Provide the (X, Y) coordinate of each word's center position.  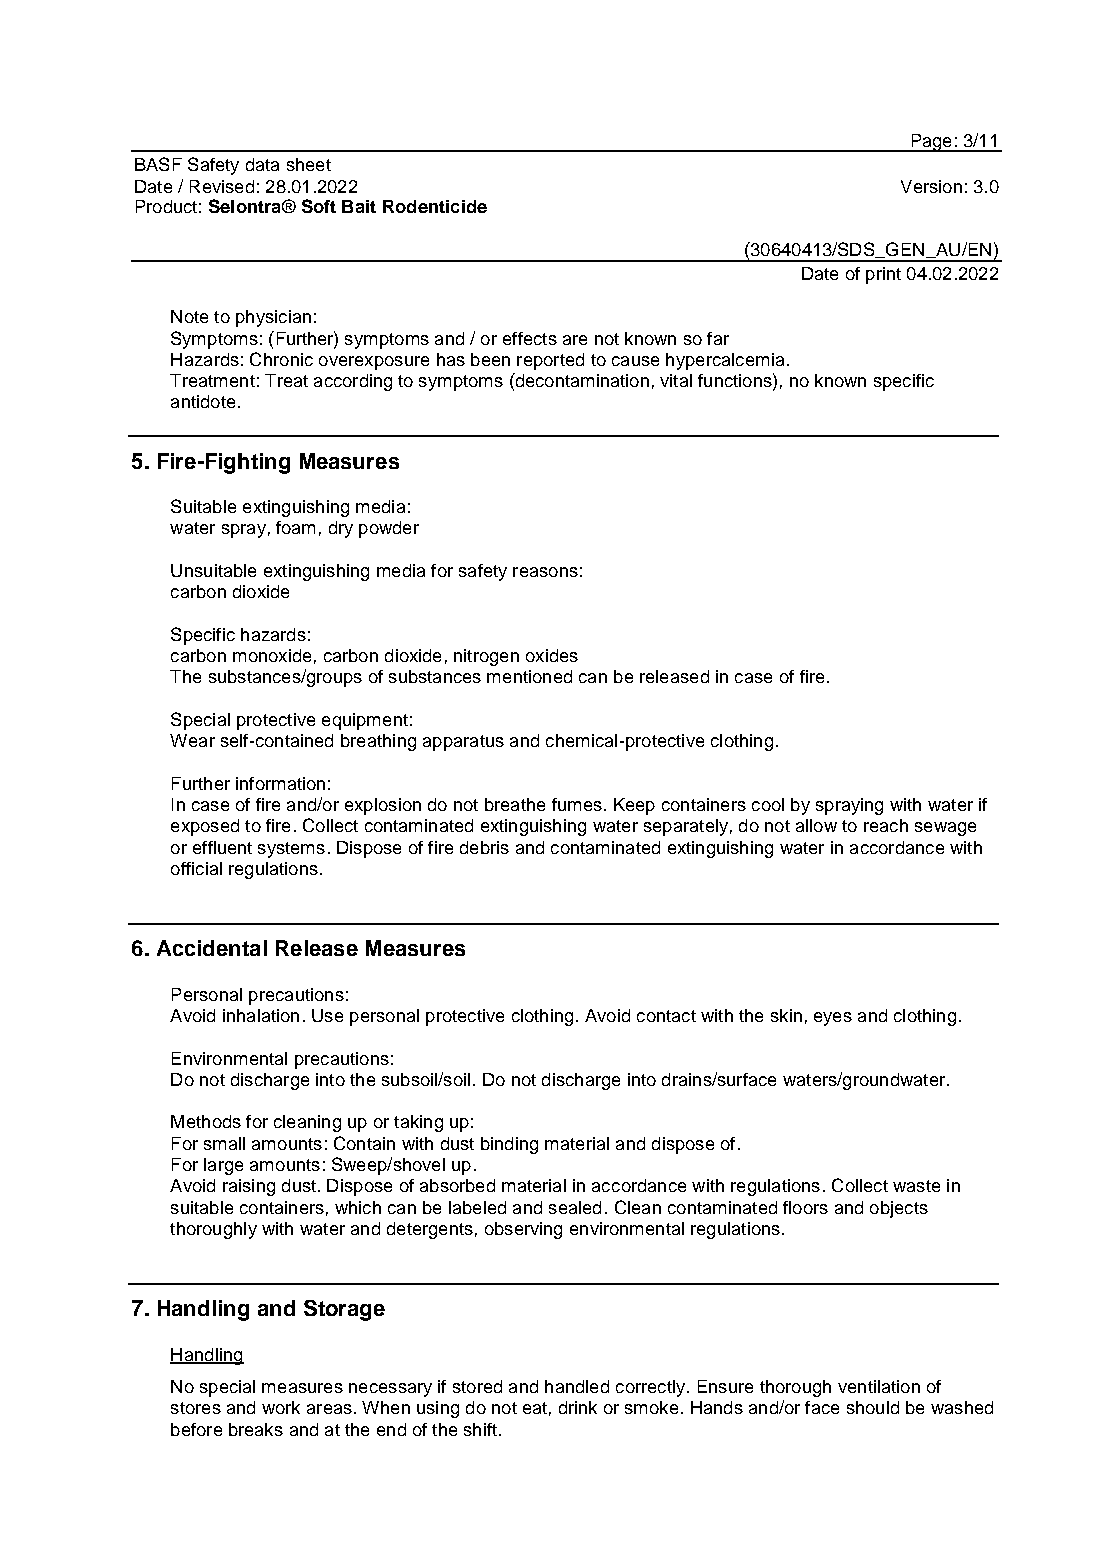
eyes (833, 1019)
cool (768, 804)
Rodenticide (435, 206)
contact (666, 1016)
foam (295, 527)
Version (931, 186)
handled (577, 1386)
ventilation (879, 1386)
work (281, 1407)
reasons (545, 572)
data (262, 164)
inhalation (261, 1015)
